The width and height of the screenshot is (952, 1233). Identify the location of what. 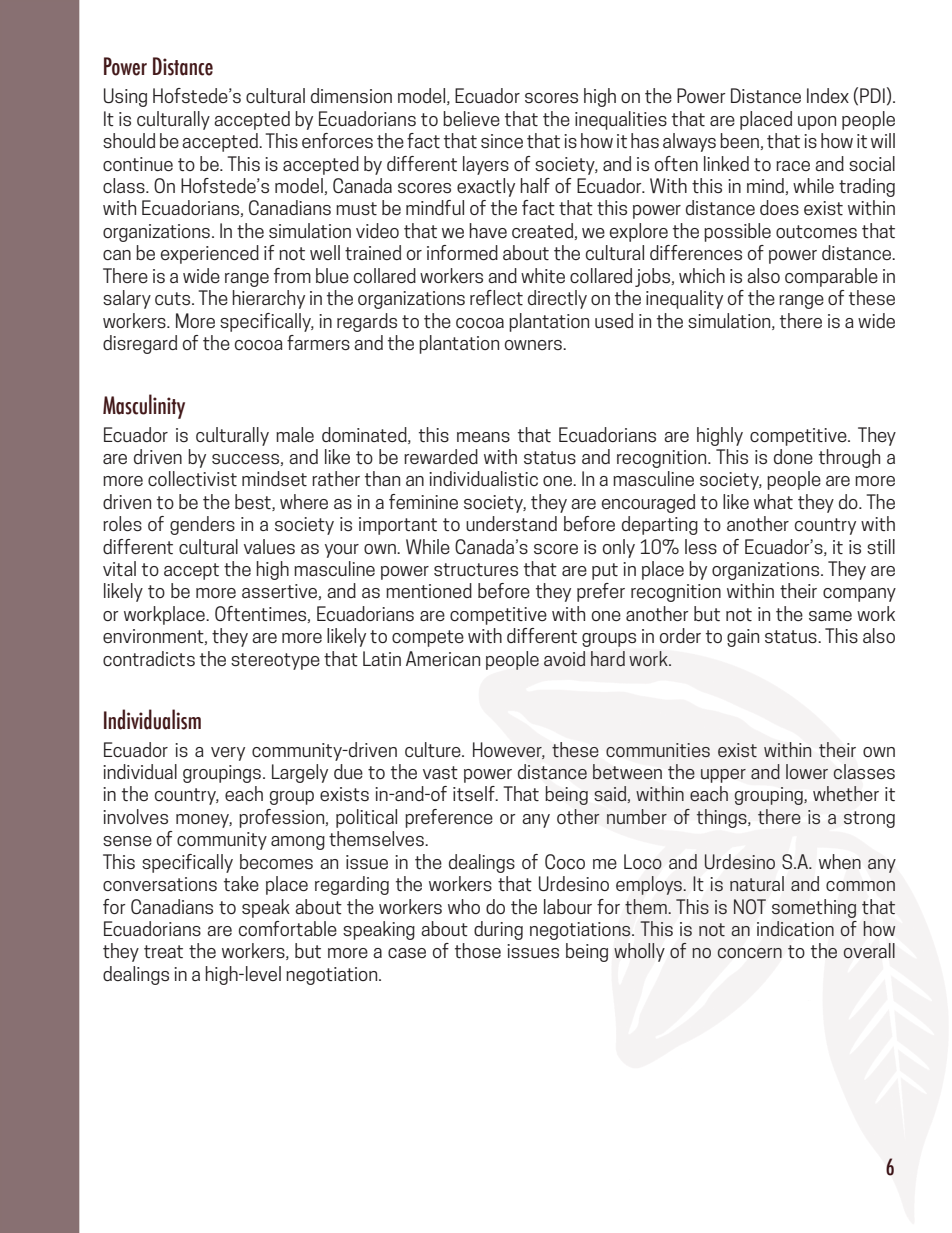
(773, 501).
